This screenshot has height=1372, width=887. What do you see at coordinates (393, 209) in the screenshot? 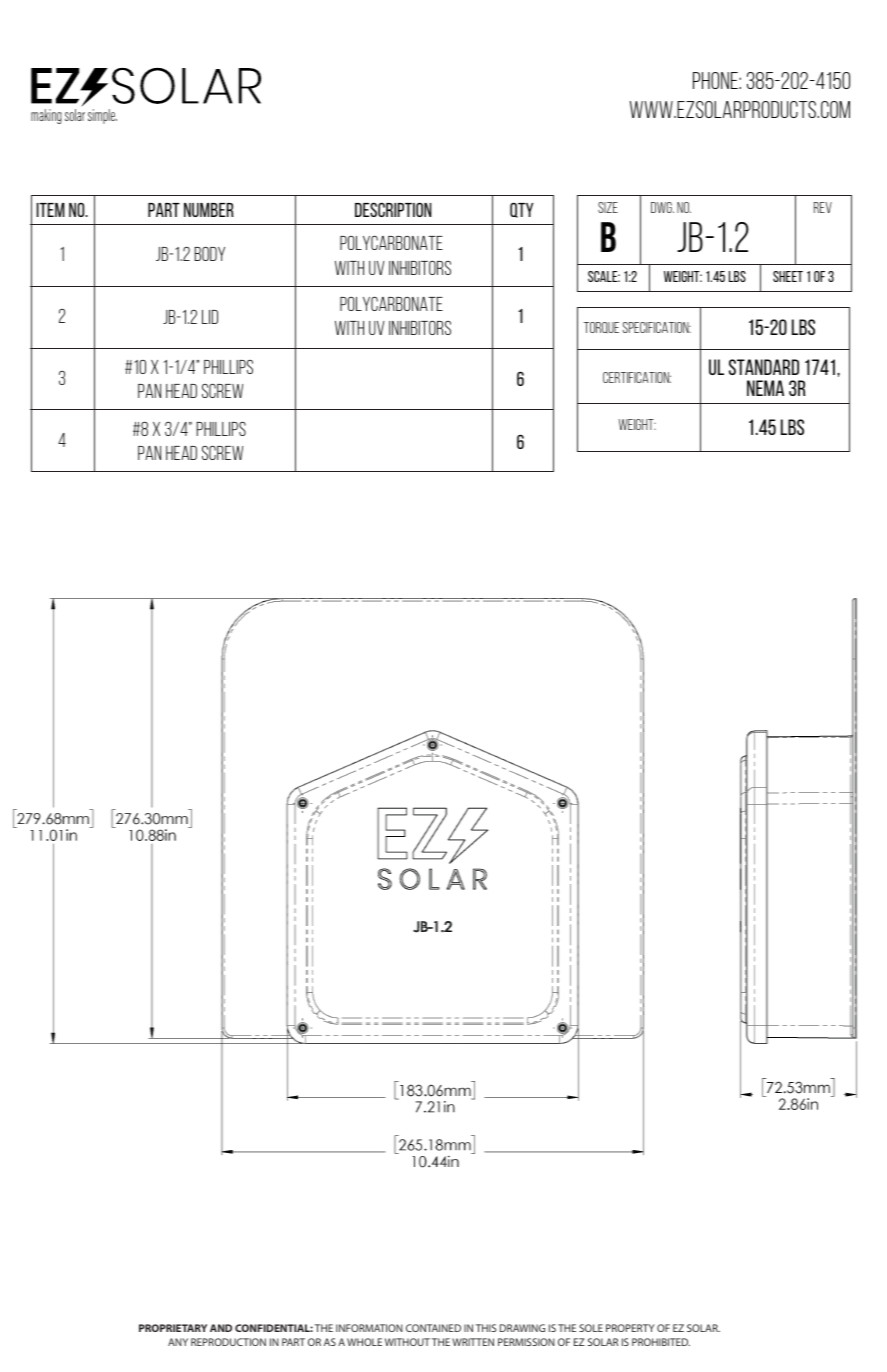
I see `DESCRIPTION` at bounding box center [393, 209].
